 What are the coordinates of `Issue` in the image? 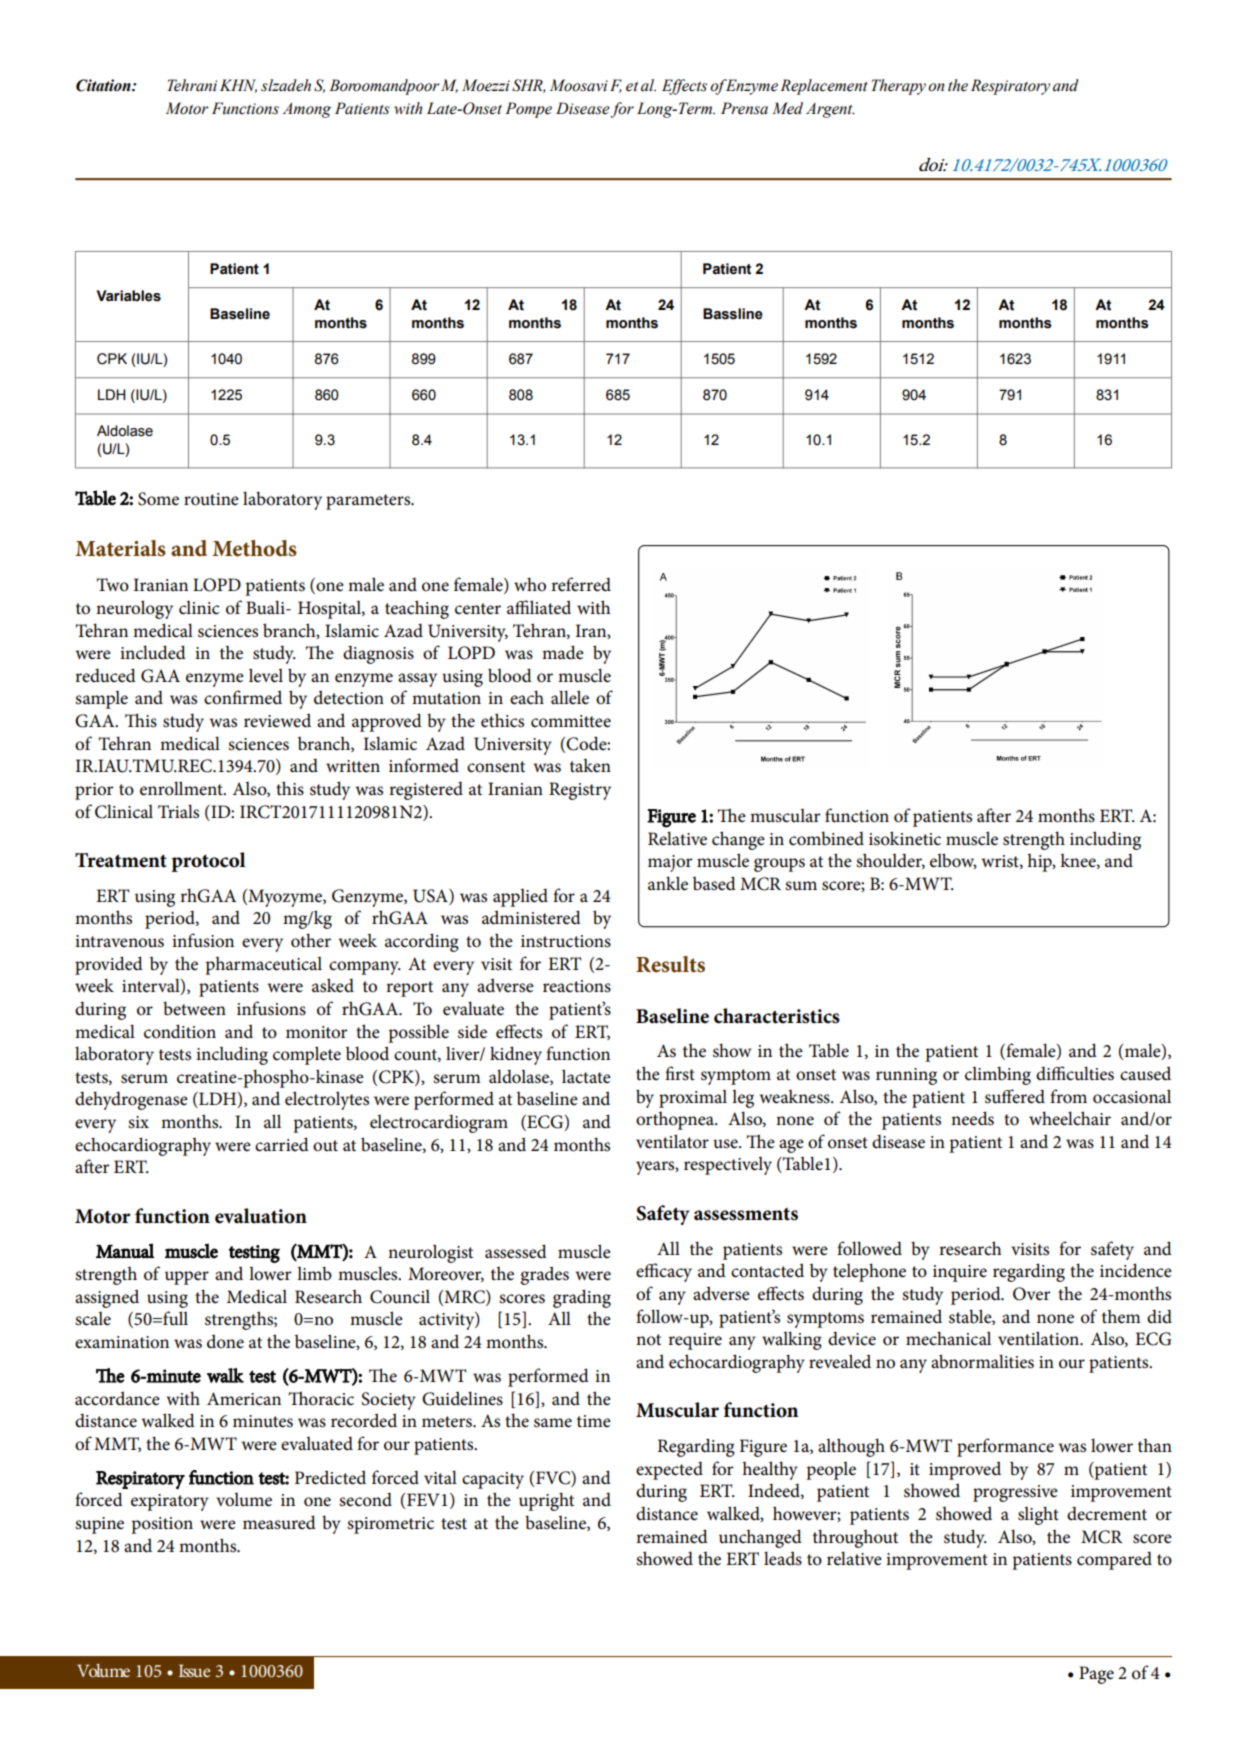 It's located at (194, 1670).
